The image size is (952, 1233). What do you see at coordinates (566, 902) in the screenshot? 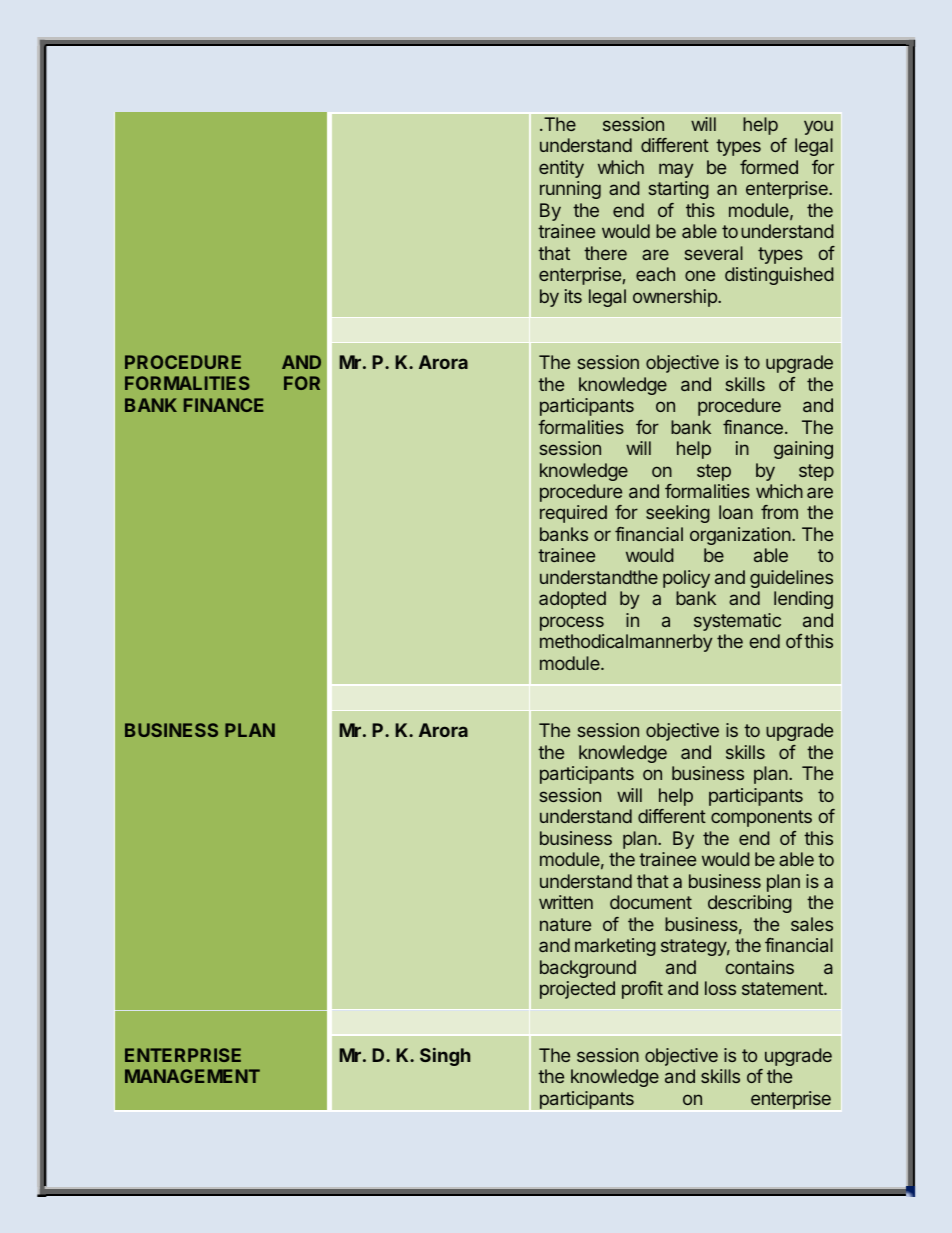
I see `written` at bounding box center [566, 902].
